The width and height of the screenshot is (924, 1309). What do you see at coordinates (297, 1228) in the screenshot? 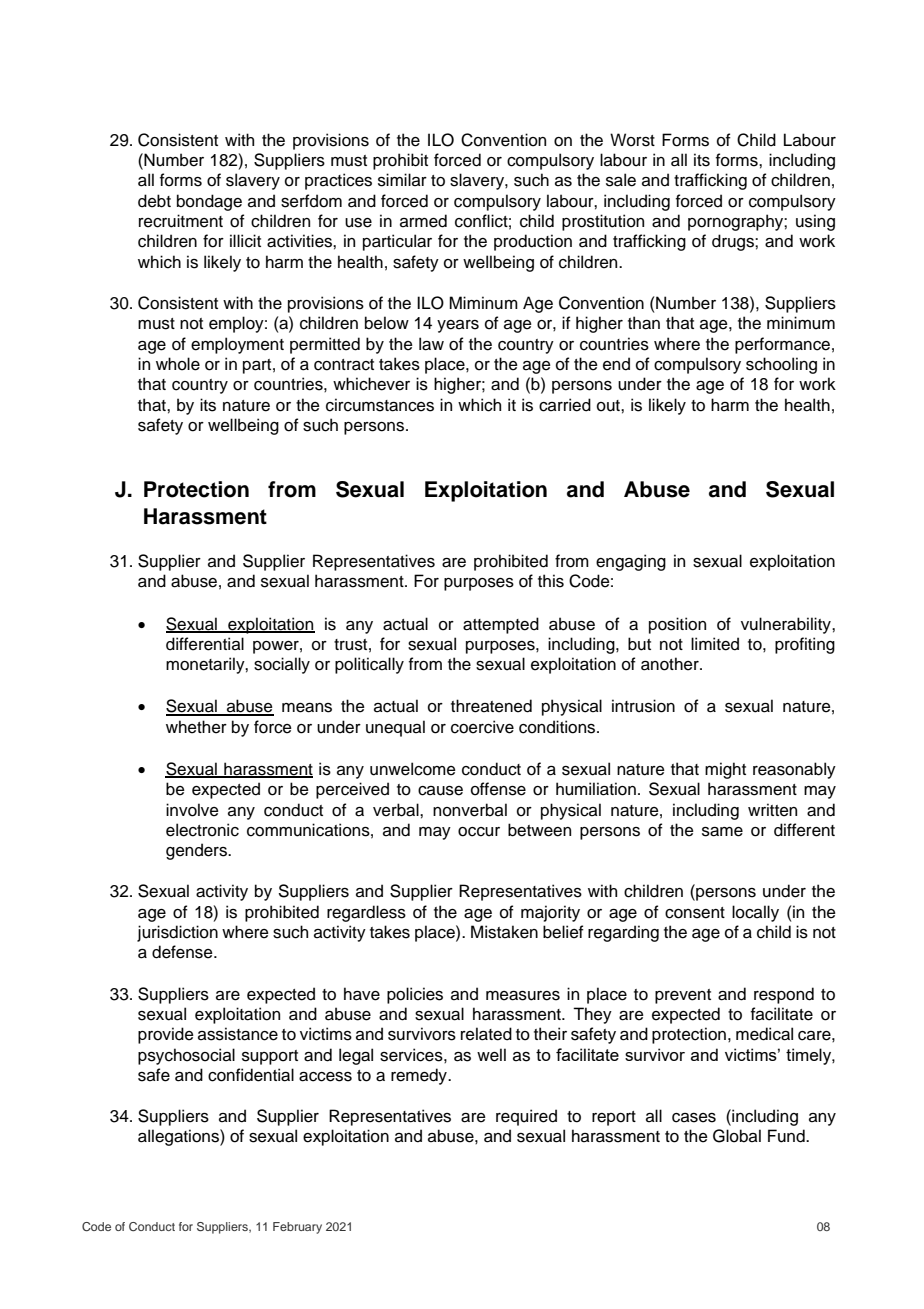
I see `February` at bounding box center [297, 1228].
